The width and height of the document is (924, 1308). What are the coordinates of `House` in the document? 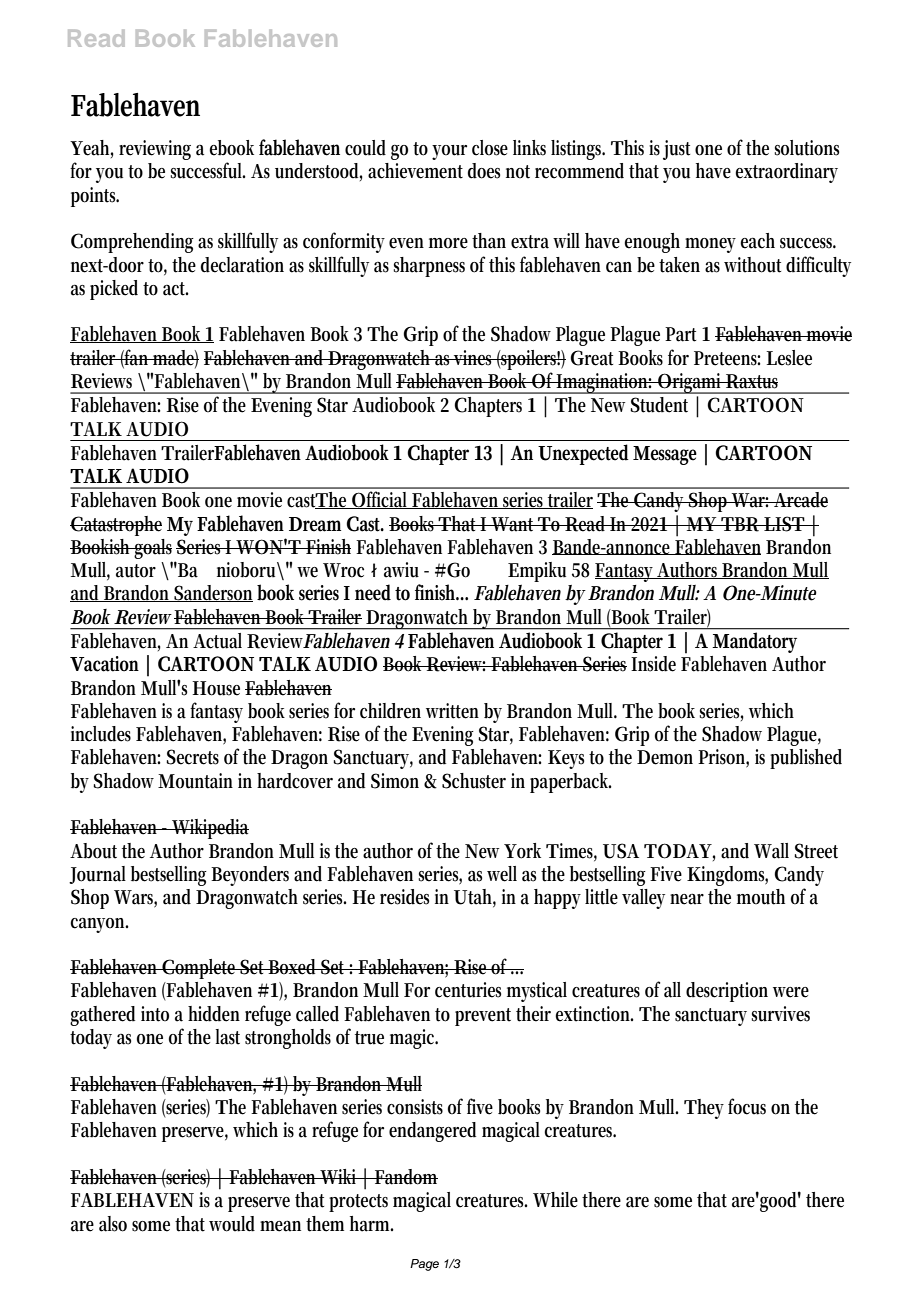 It's located at (216, 688).
